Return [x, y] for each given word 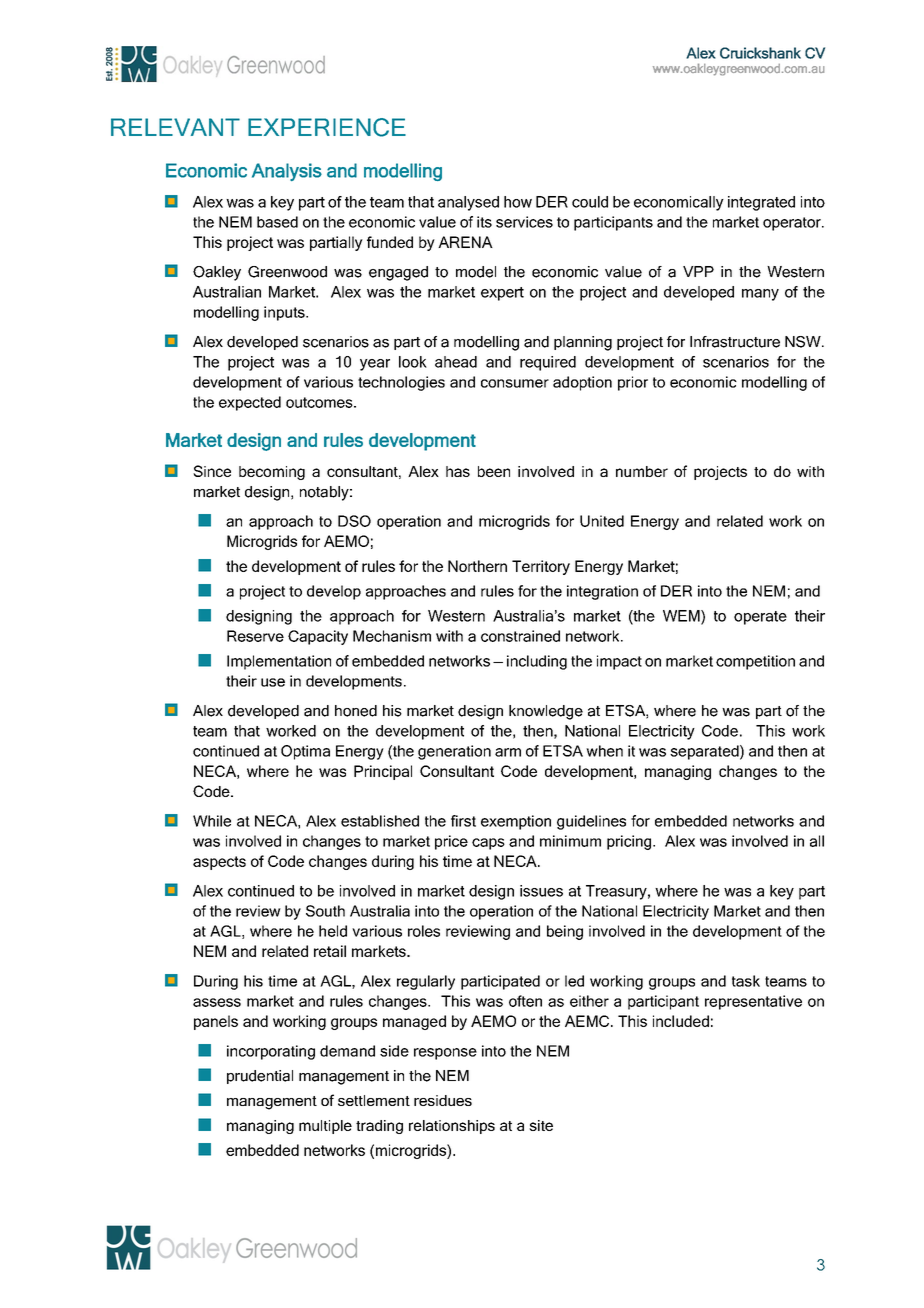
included [681, 1021]
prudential [260, 1077]
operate [760, 618]
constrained [520, 636]
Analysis [287, 172]
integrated [761, 203]
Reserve [255, 636]
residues [443, 1100]
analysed [468, 203]
